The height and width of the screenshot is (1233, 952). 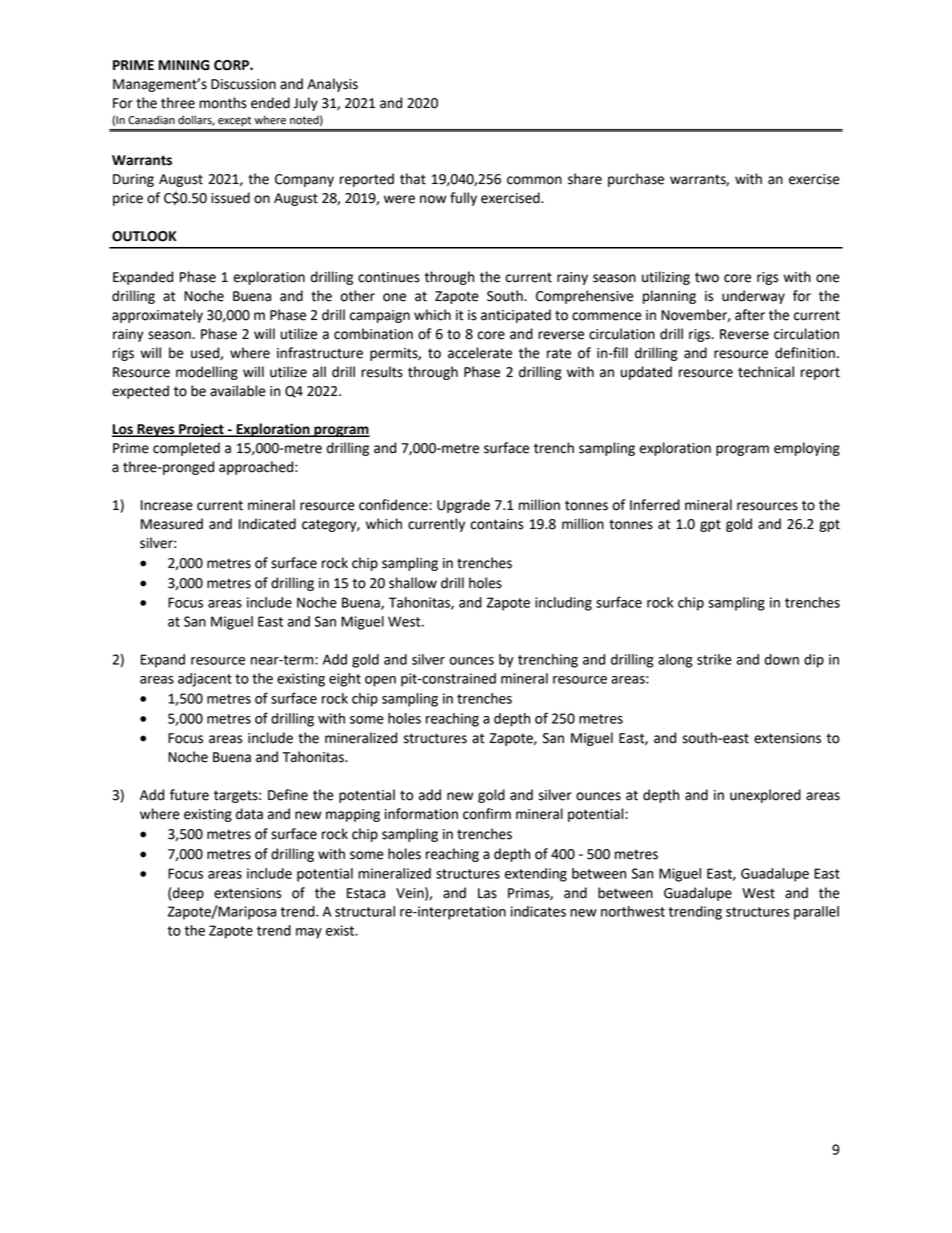 I want to click on technical, so click(x=766, y=372).
